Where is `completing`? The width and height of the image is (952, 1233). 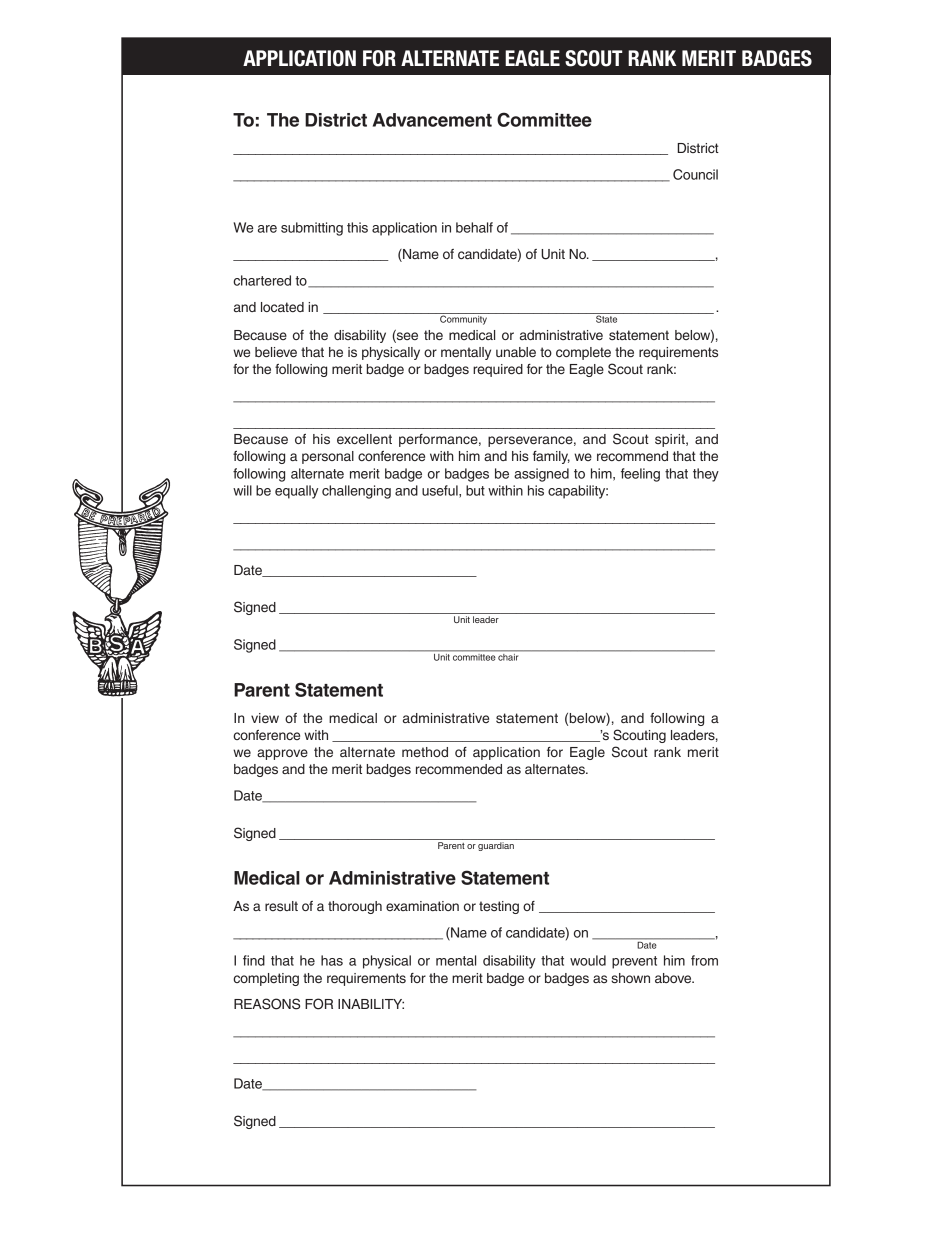
completing is located at coordinates (266, 979).
